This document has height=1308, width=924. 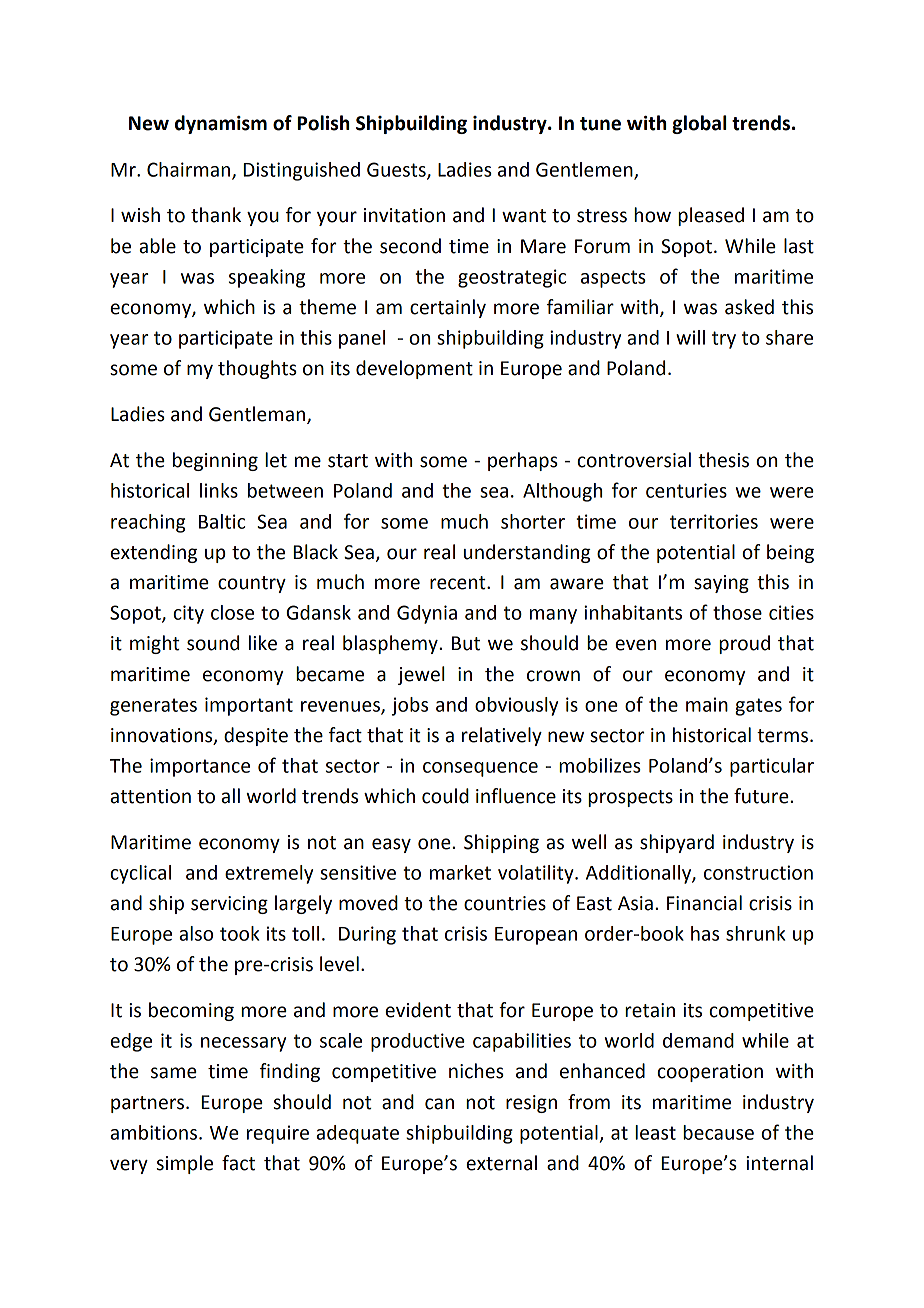 I want to click on will, so click(x=690, y=337).
